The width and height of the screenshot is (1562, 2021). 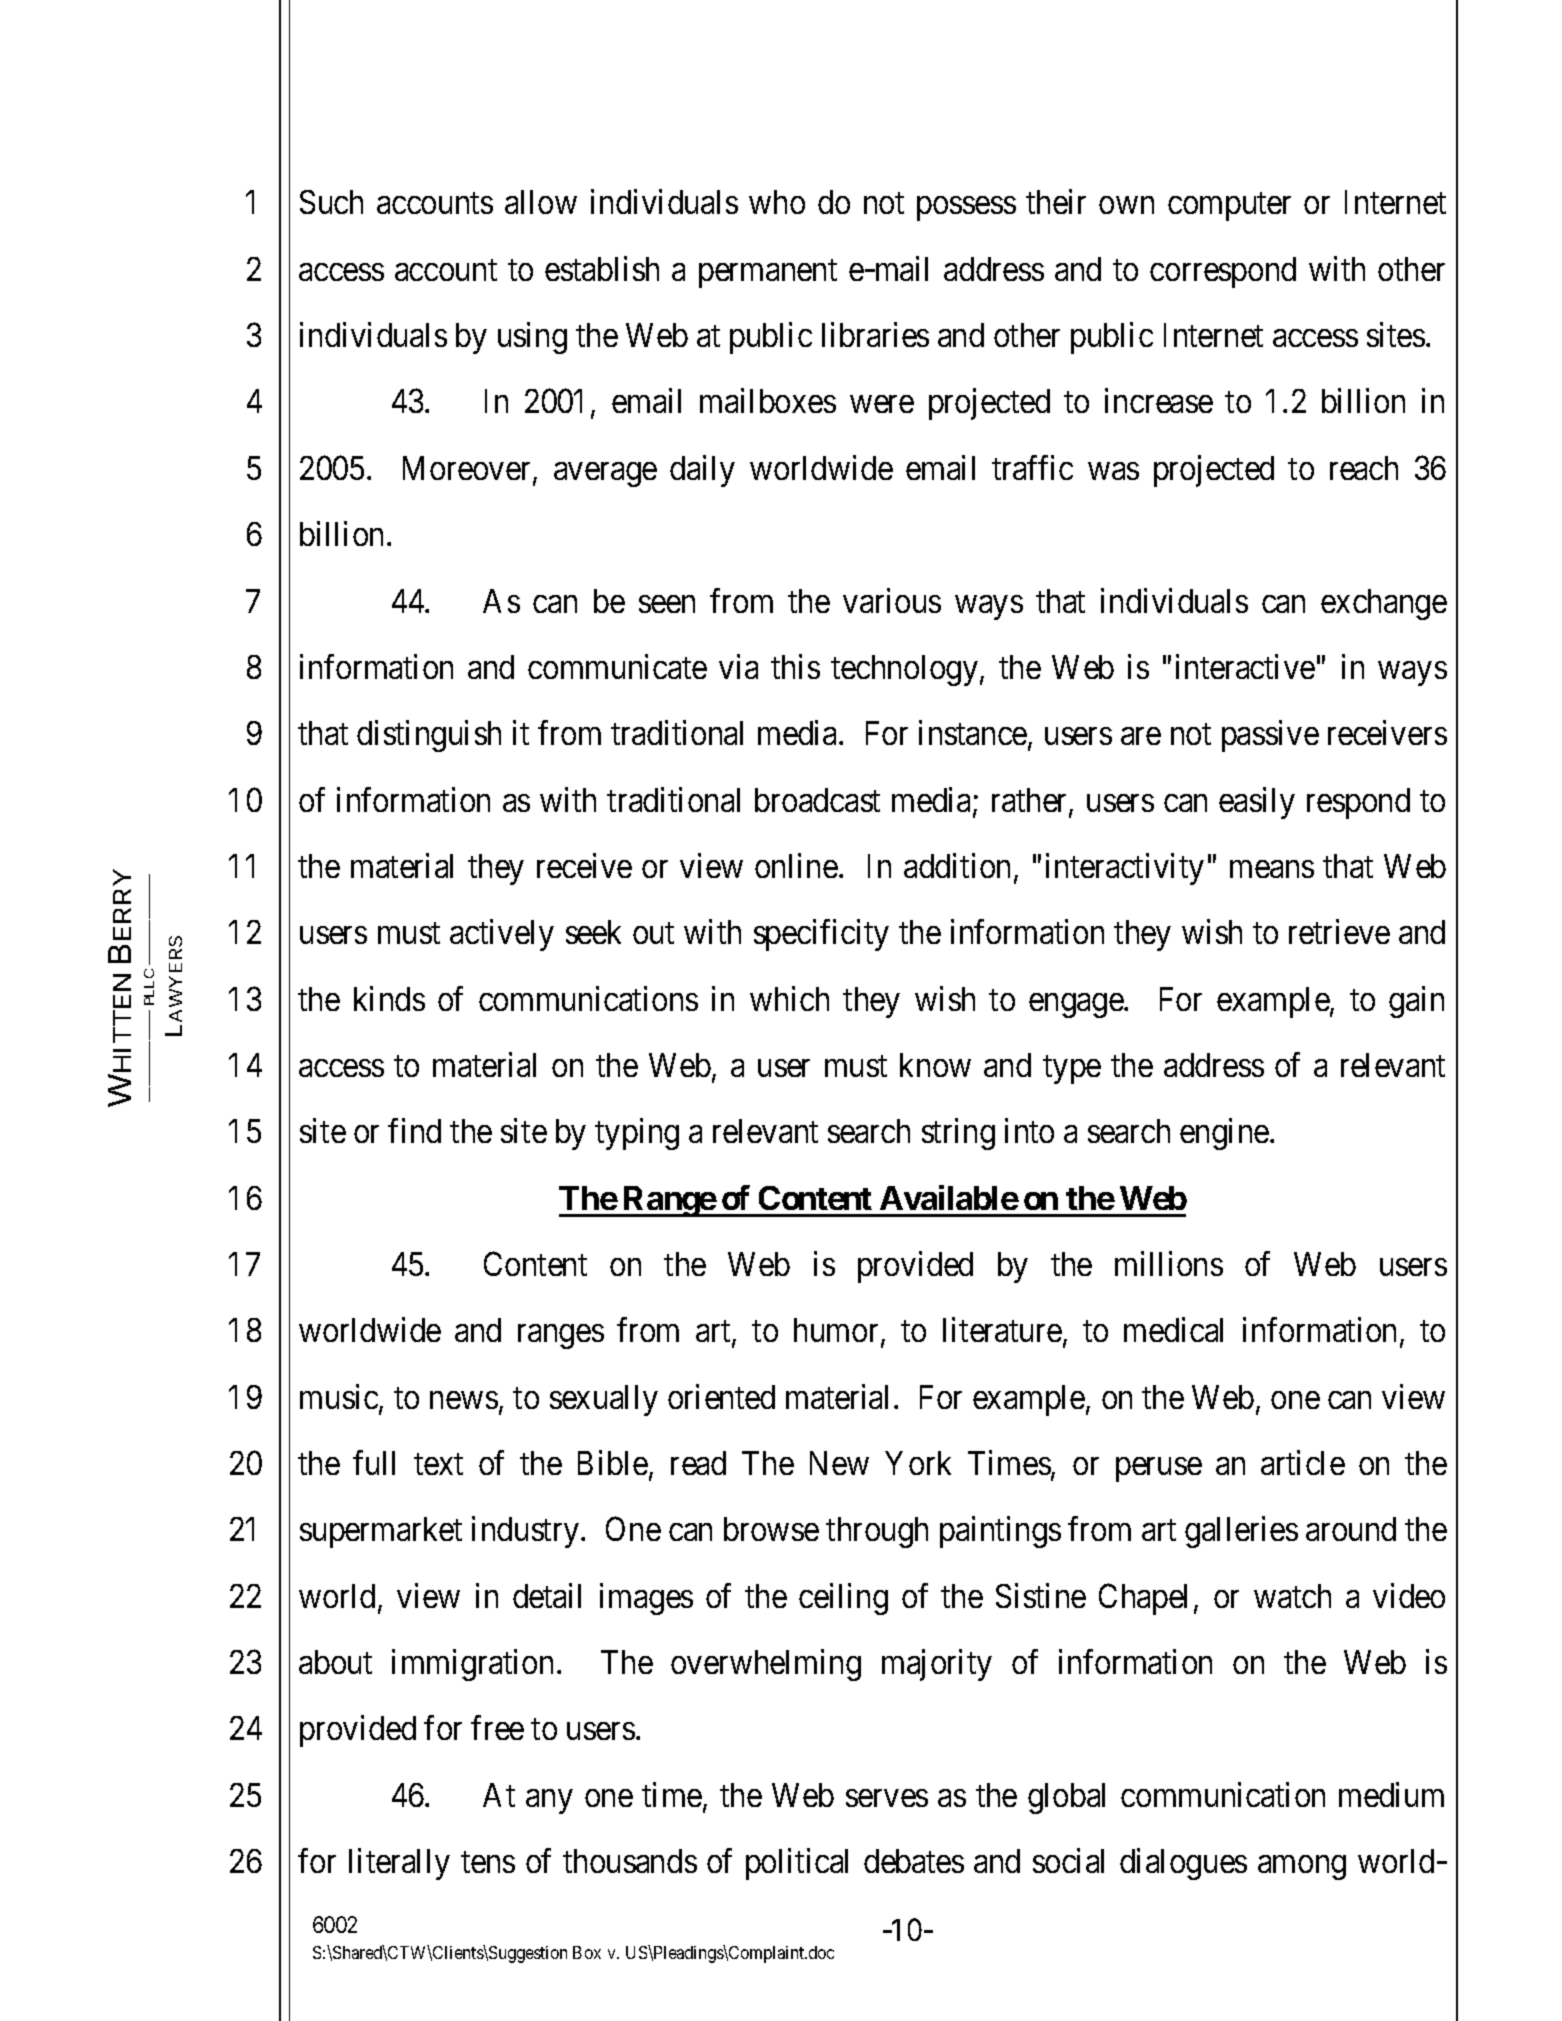 What do you see at coordinates (1229, 207) in the screenshot?
I see `computer` at bounding box center [1229, 207].
